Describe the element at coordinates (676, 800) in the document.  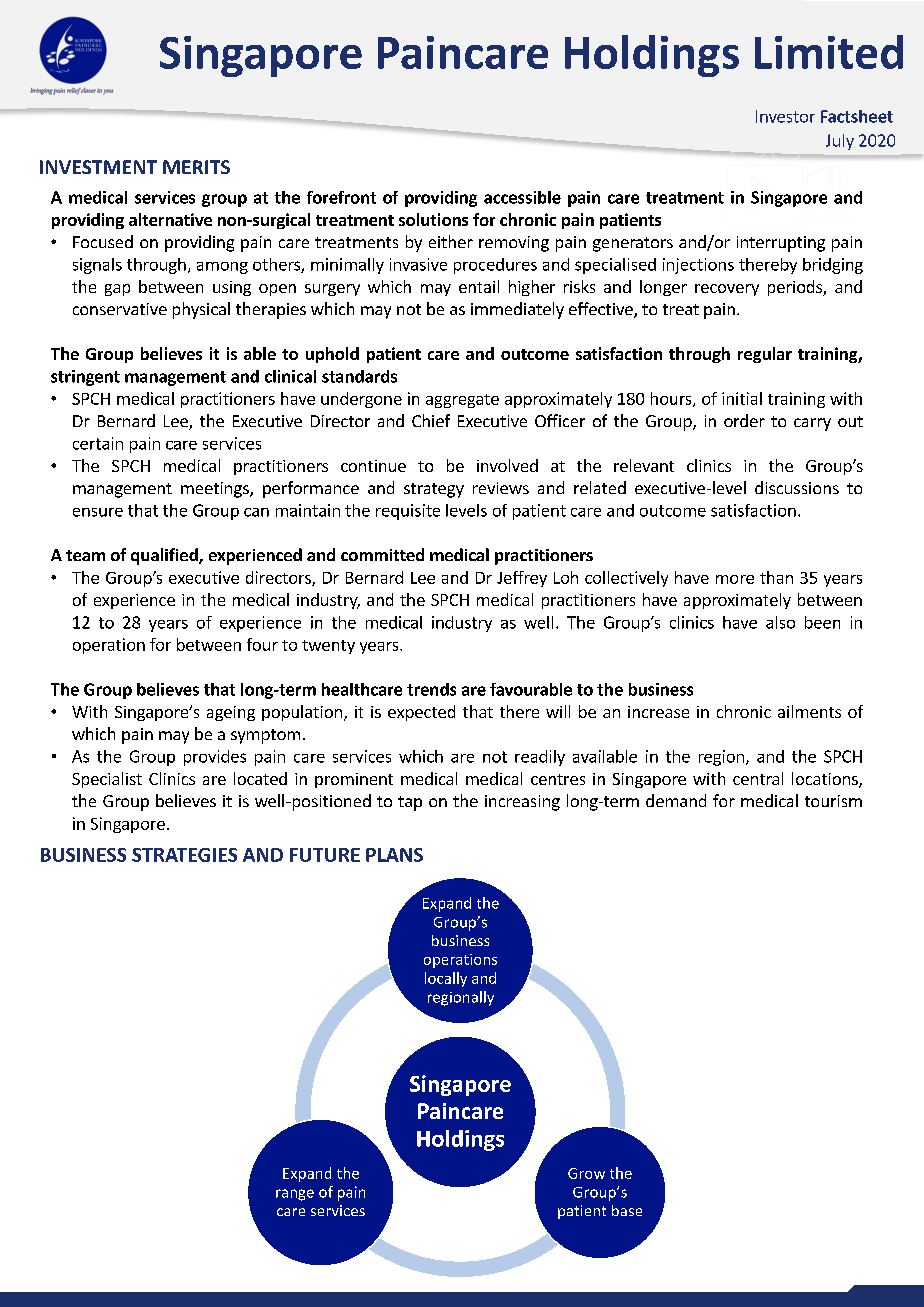
I see `demand` at that location.
